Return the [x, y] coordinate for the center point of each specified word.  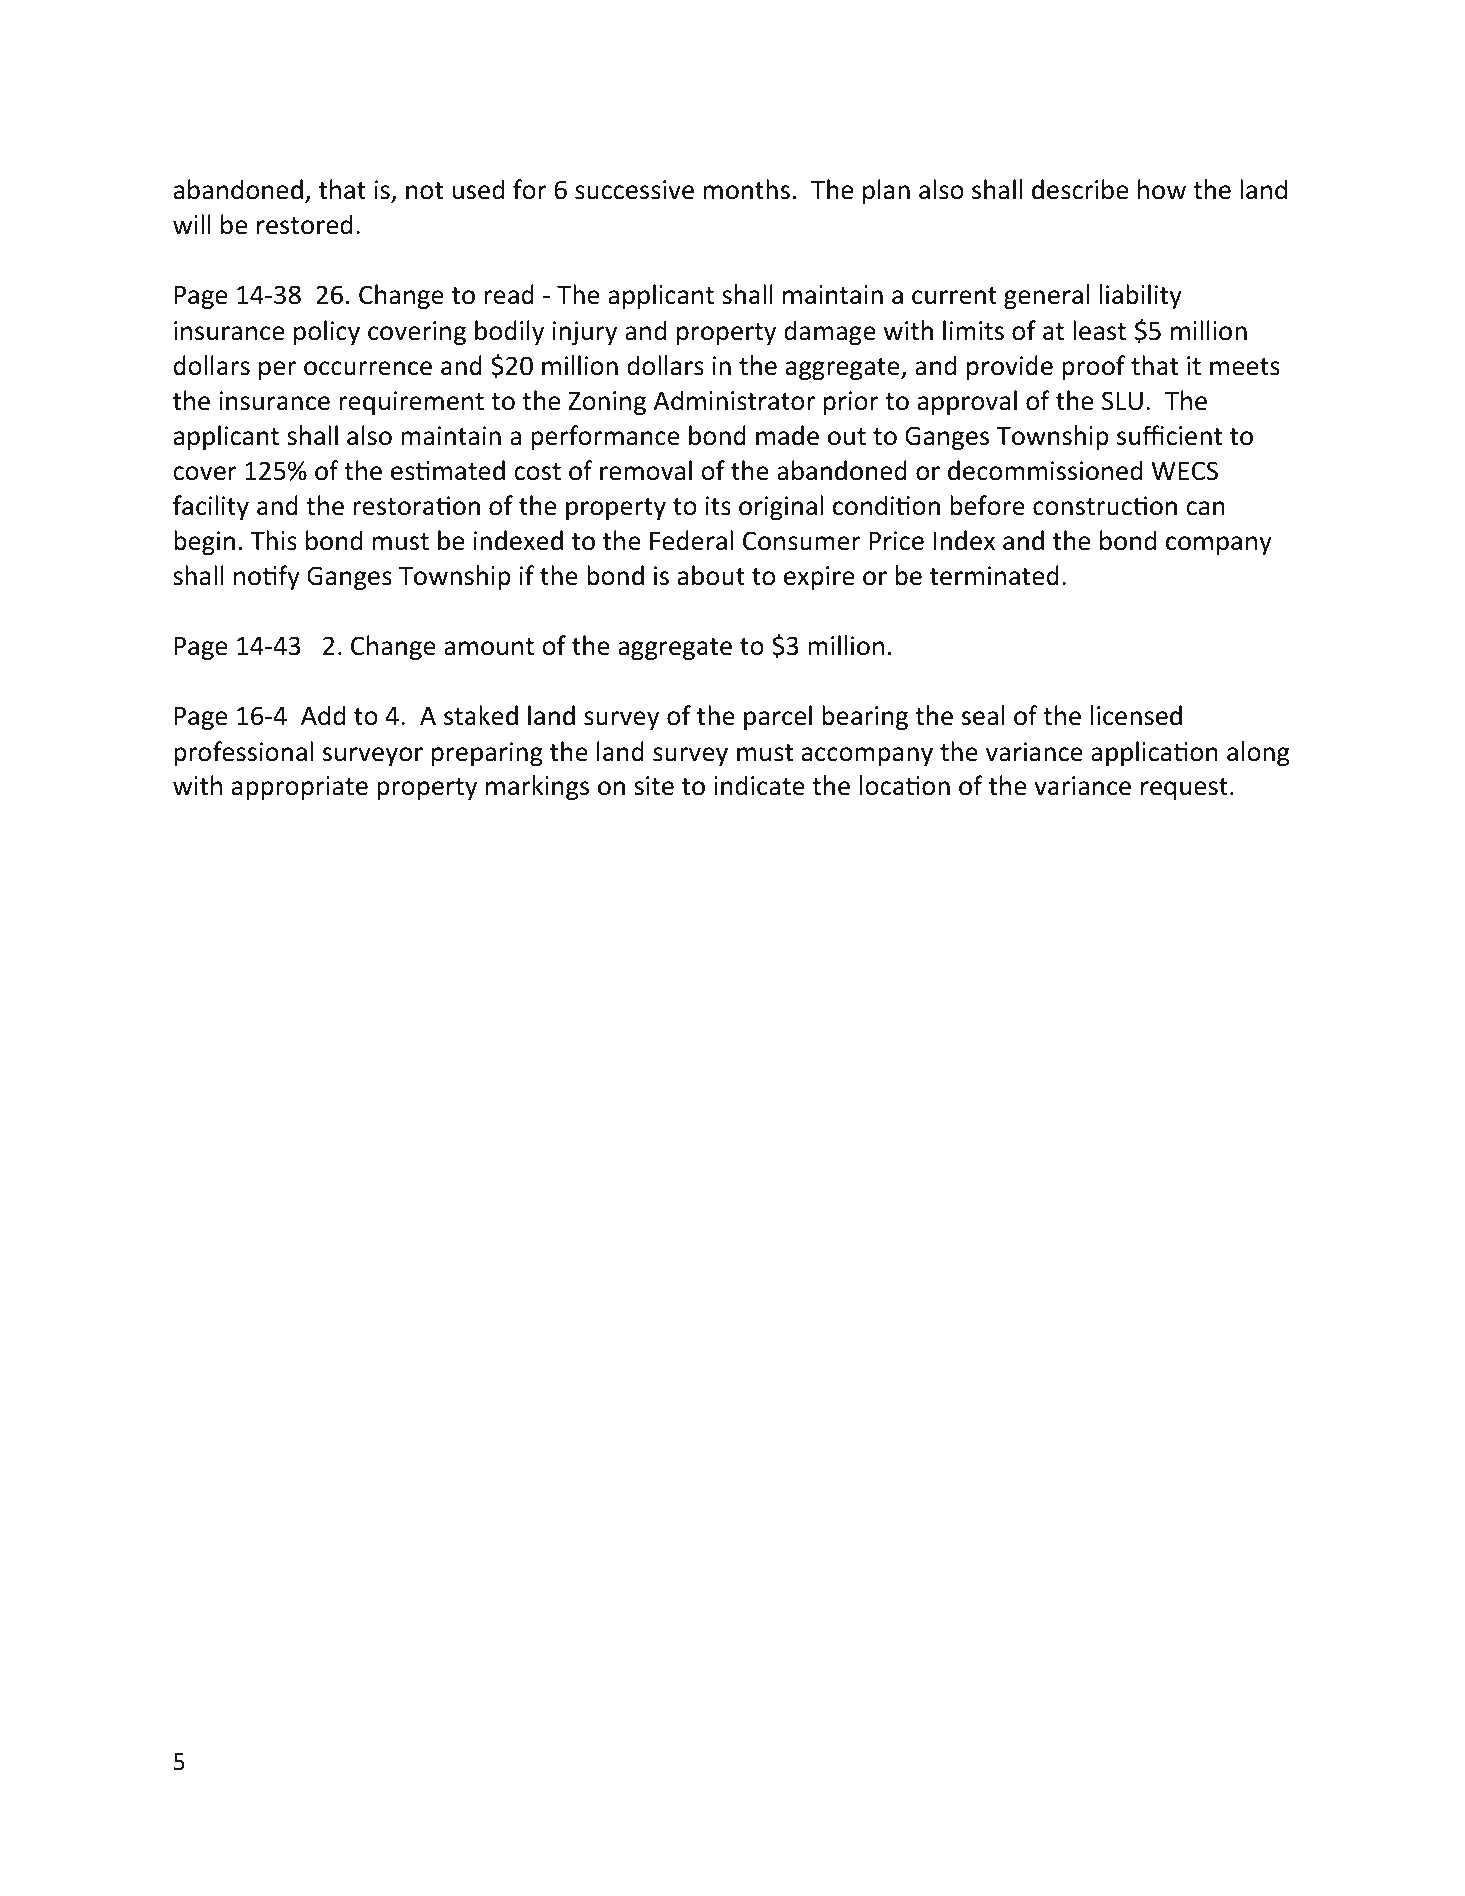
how [1162, 189]
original [781, 507]
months [747, 189]
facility [211, 507]
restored [305, 224]
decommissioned [1045, 470]
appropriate [299, 788]
